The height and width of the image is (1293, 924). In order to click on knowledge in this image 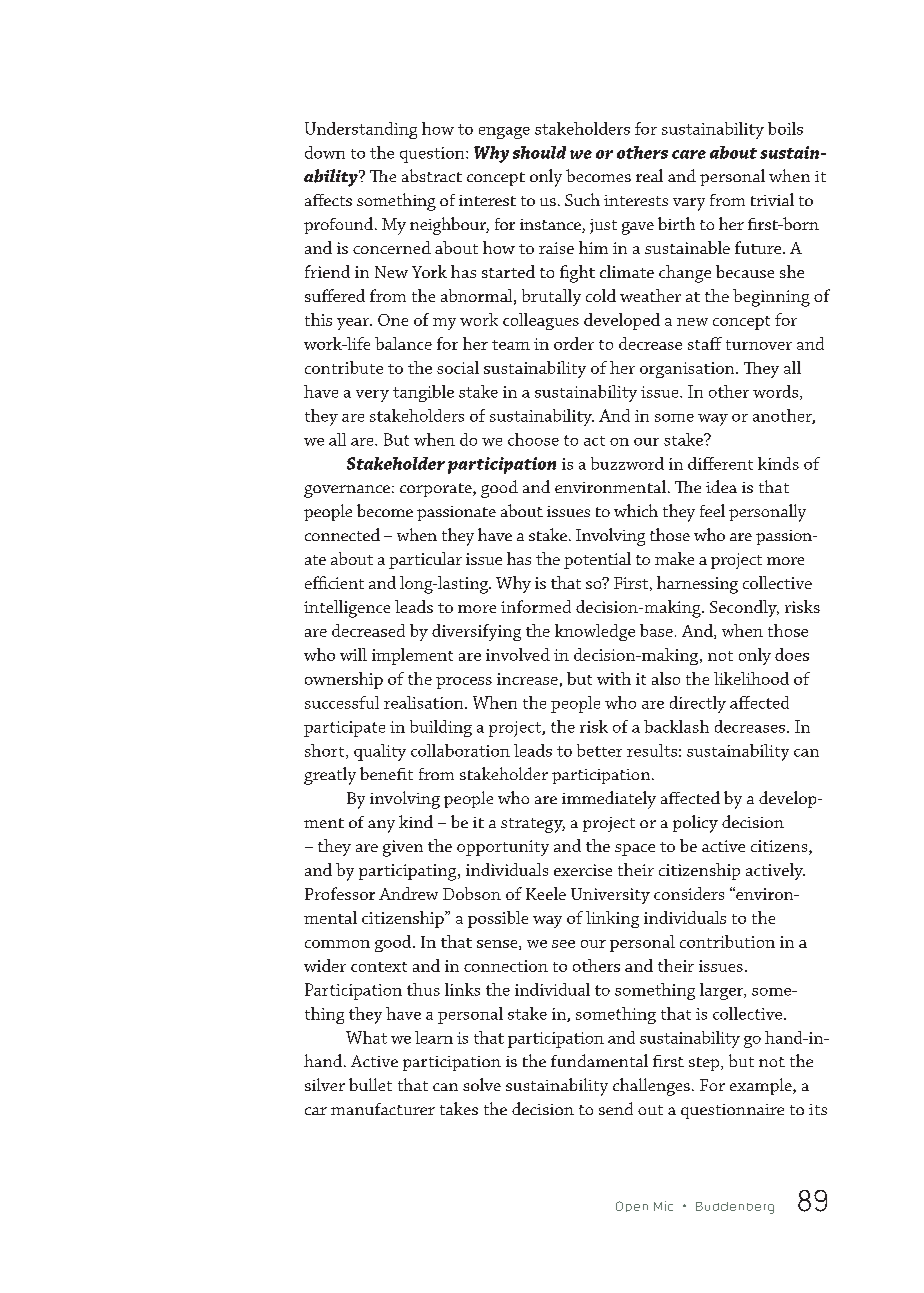, I will do `click(595, 632)`.
